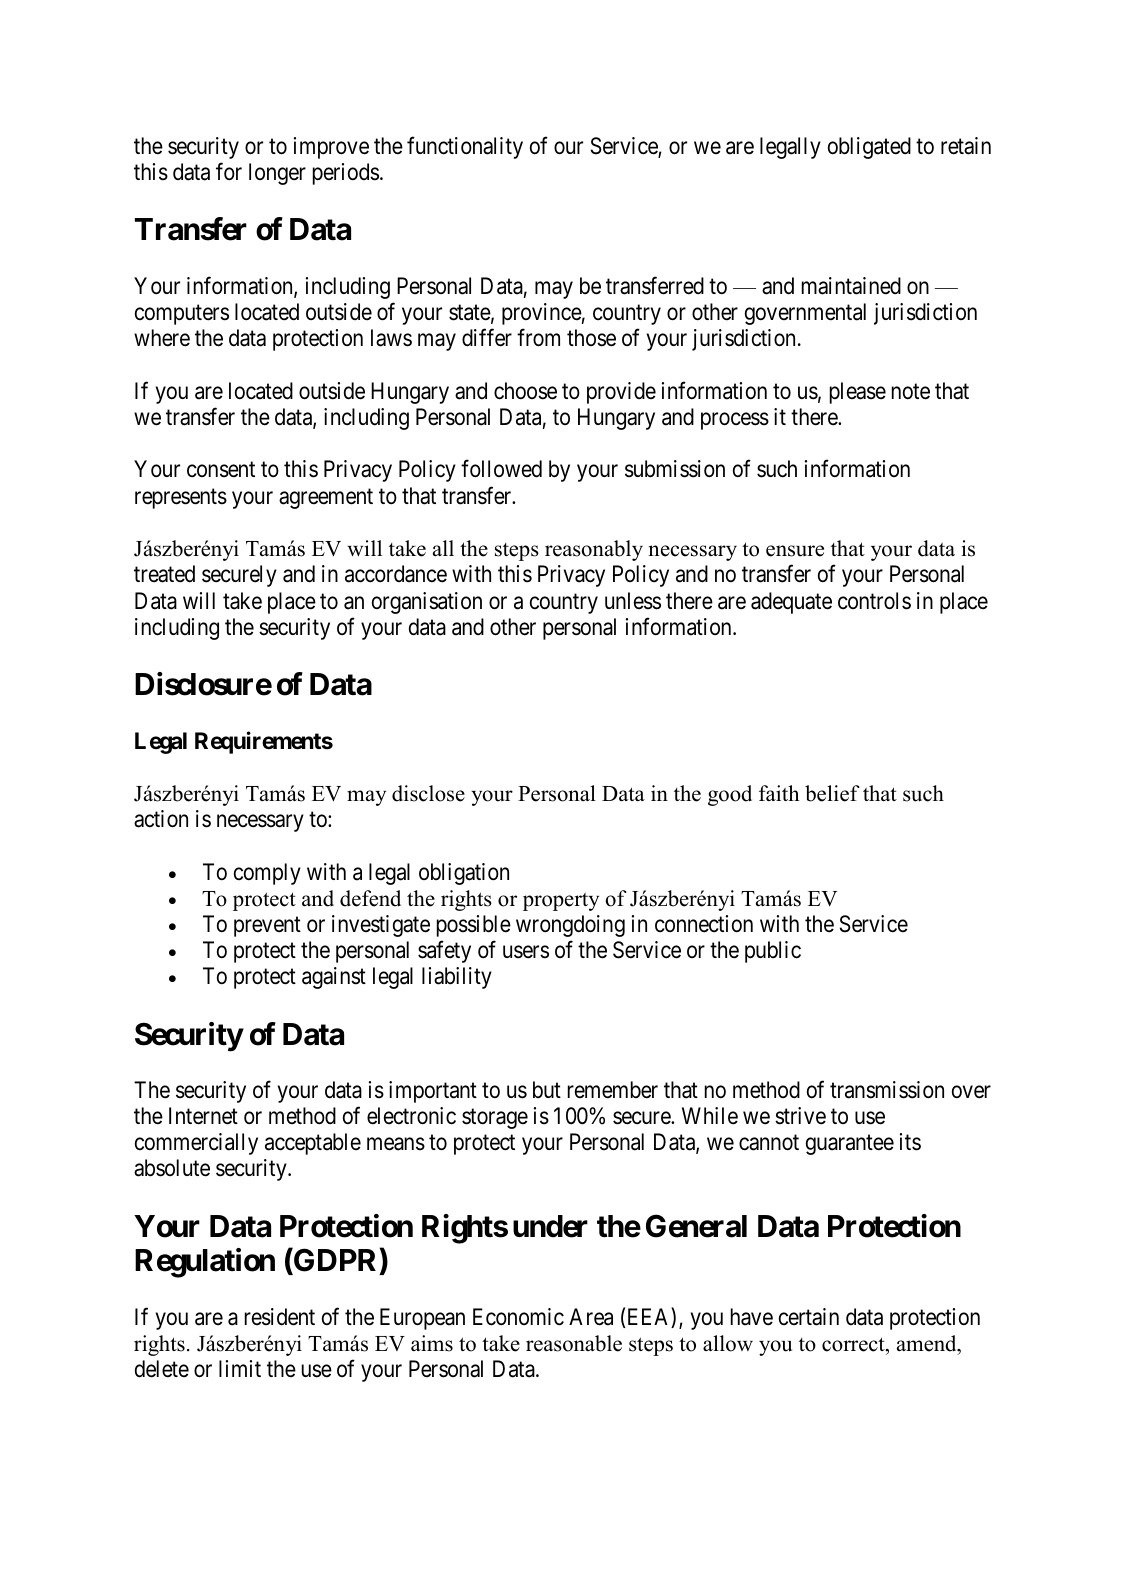  What do you see at coordinates (277, 174) in the image?
I see `longer` at bounding box center [277, 174].
